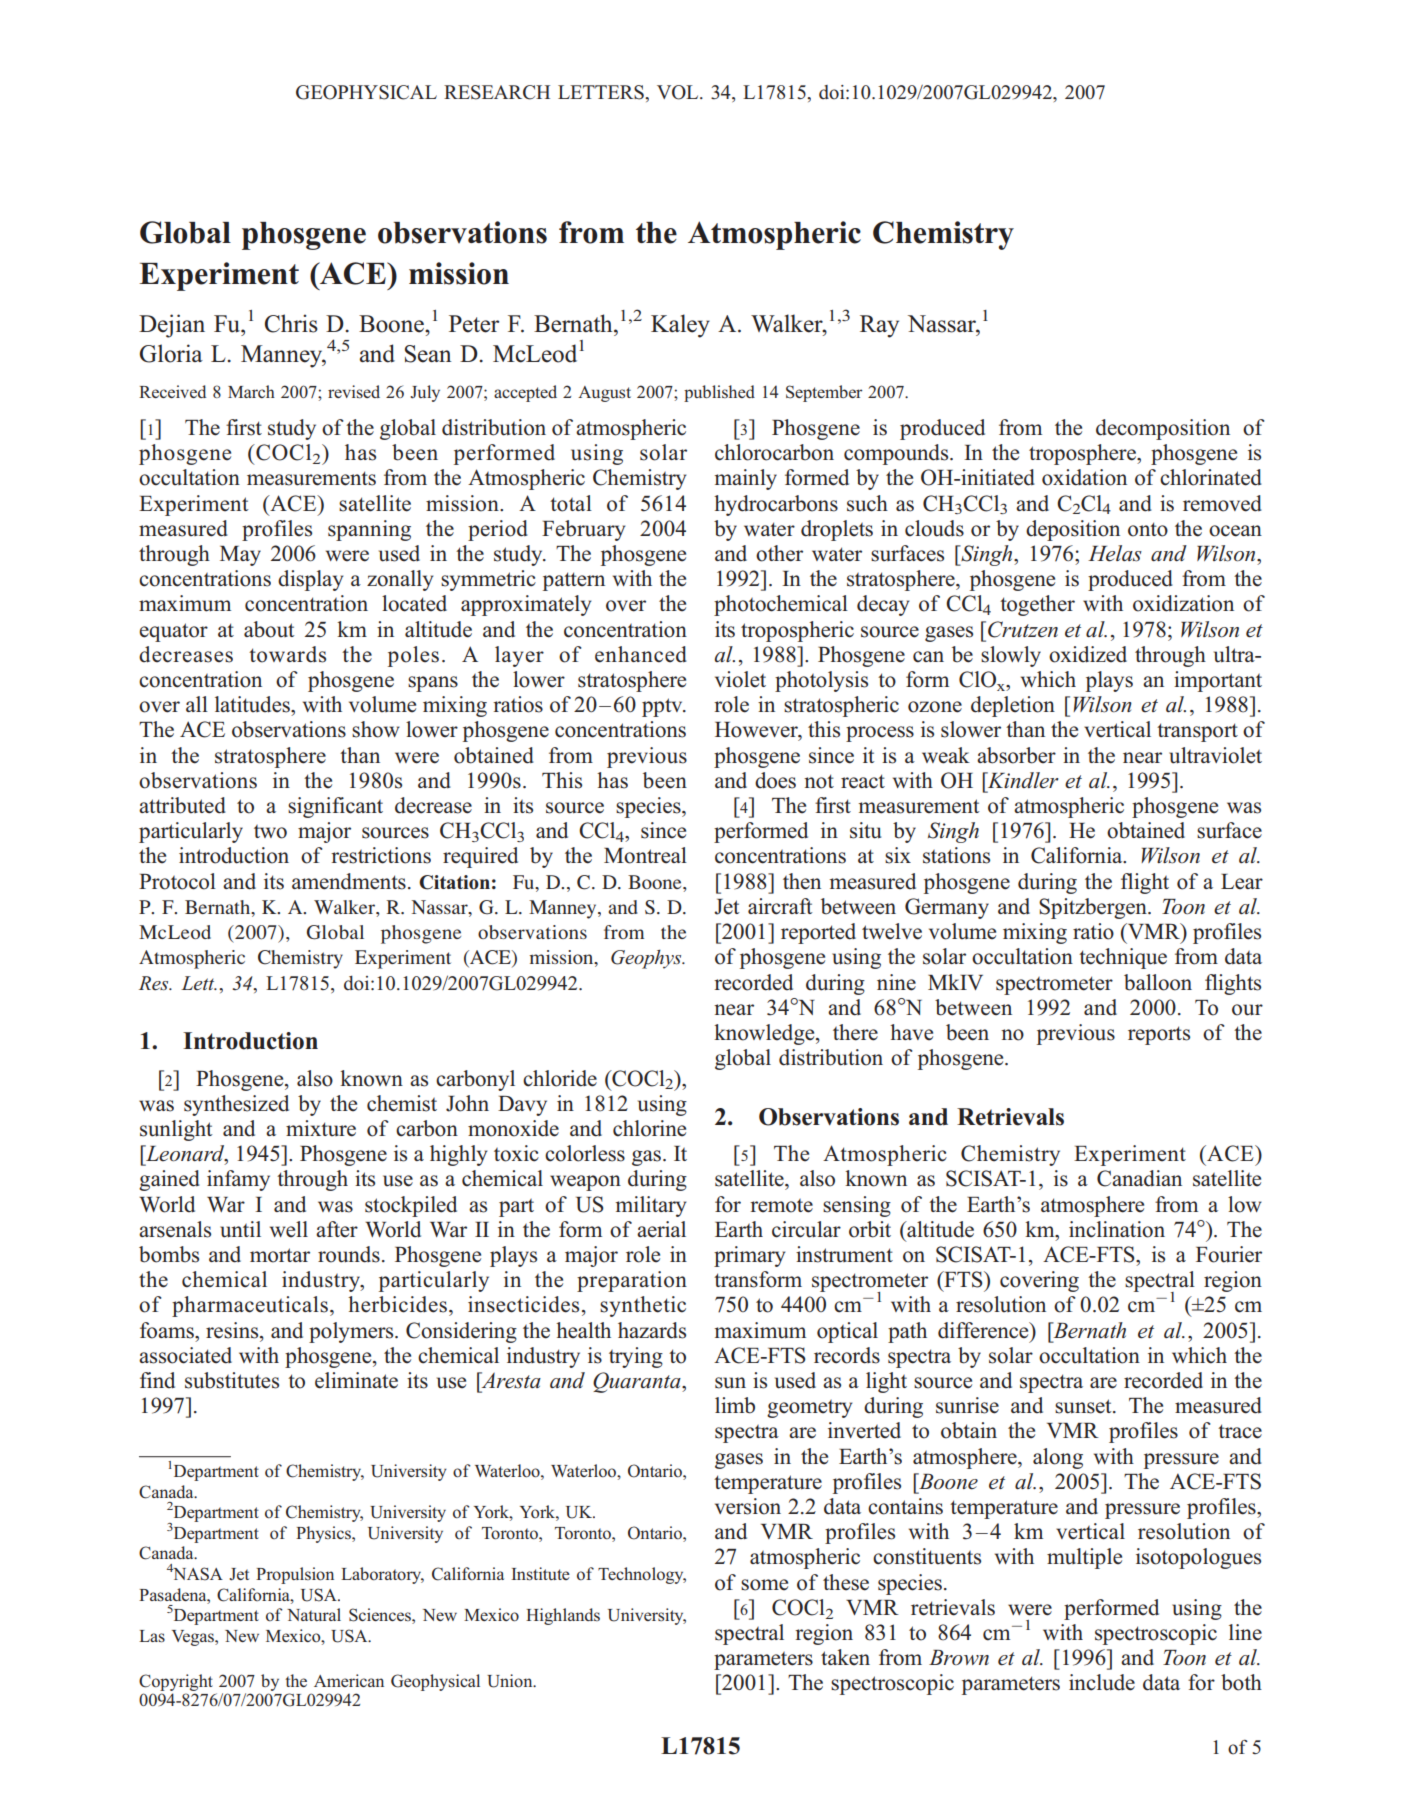  I want to click on inclination, so click(1117, 1229).
